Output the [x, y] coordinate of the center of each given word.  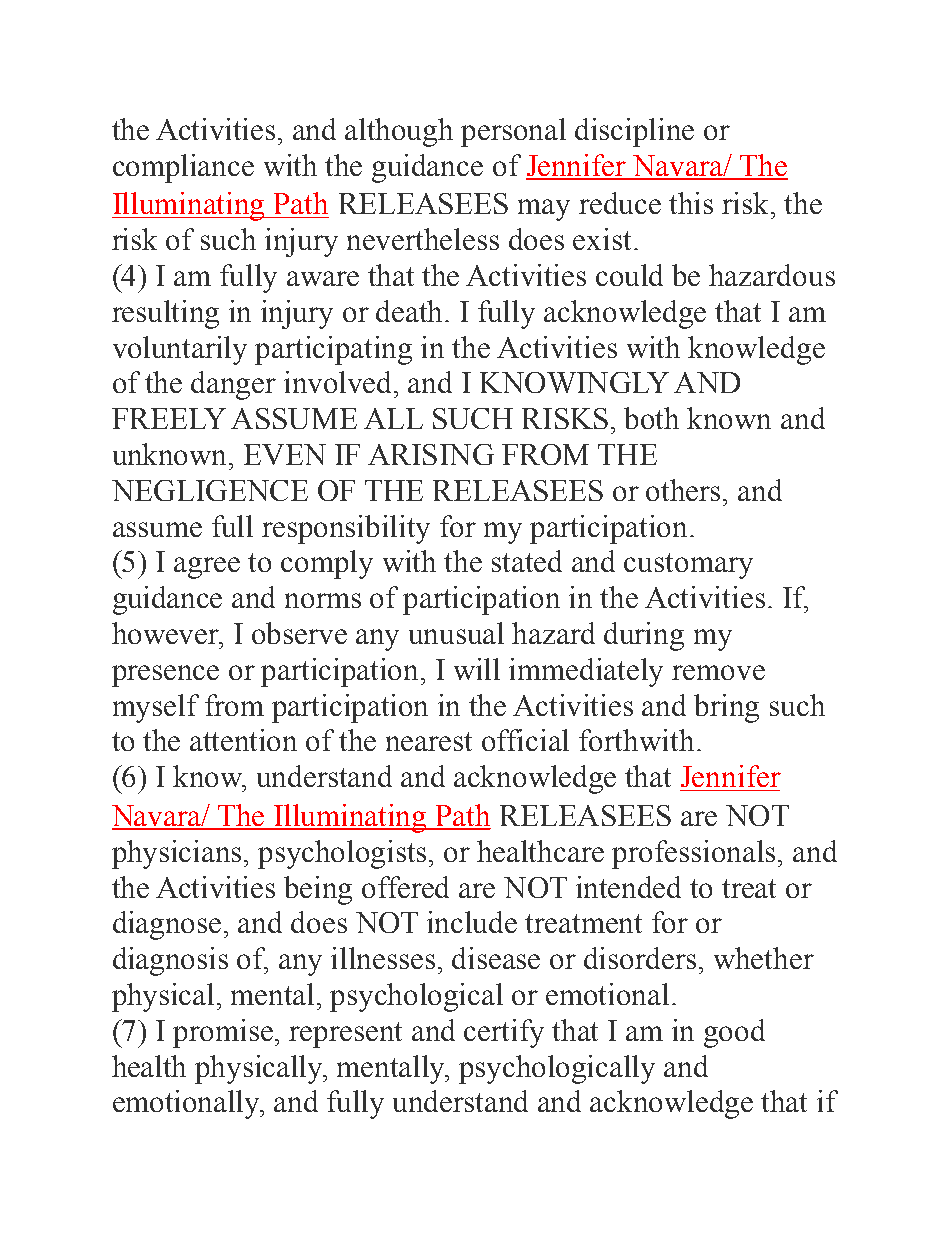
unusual [456, 633]
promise [224, 1033]
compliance [183, 168]
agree [207, 568]
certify [504, 1033]
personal [513, 132]
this [691, 203]
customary [688, 566]
